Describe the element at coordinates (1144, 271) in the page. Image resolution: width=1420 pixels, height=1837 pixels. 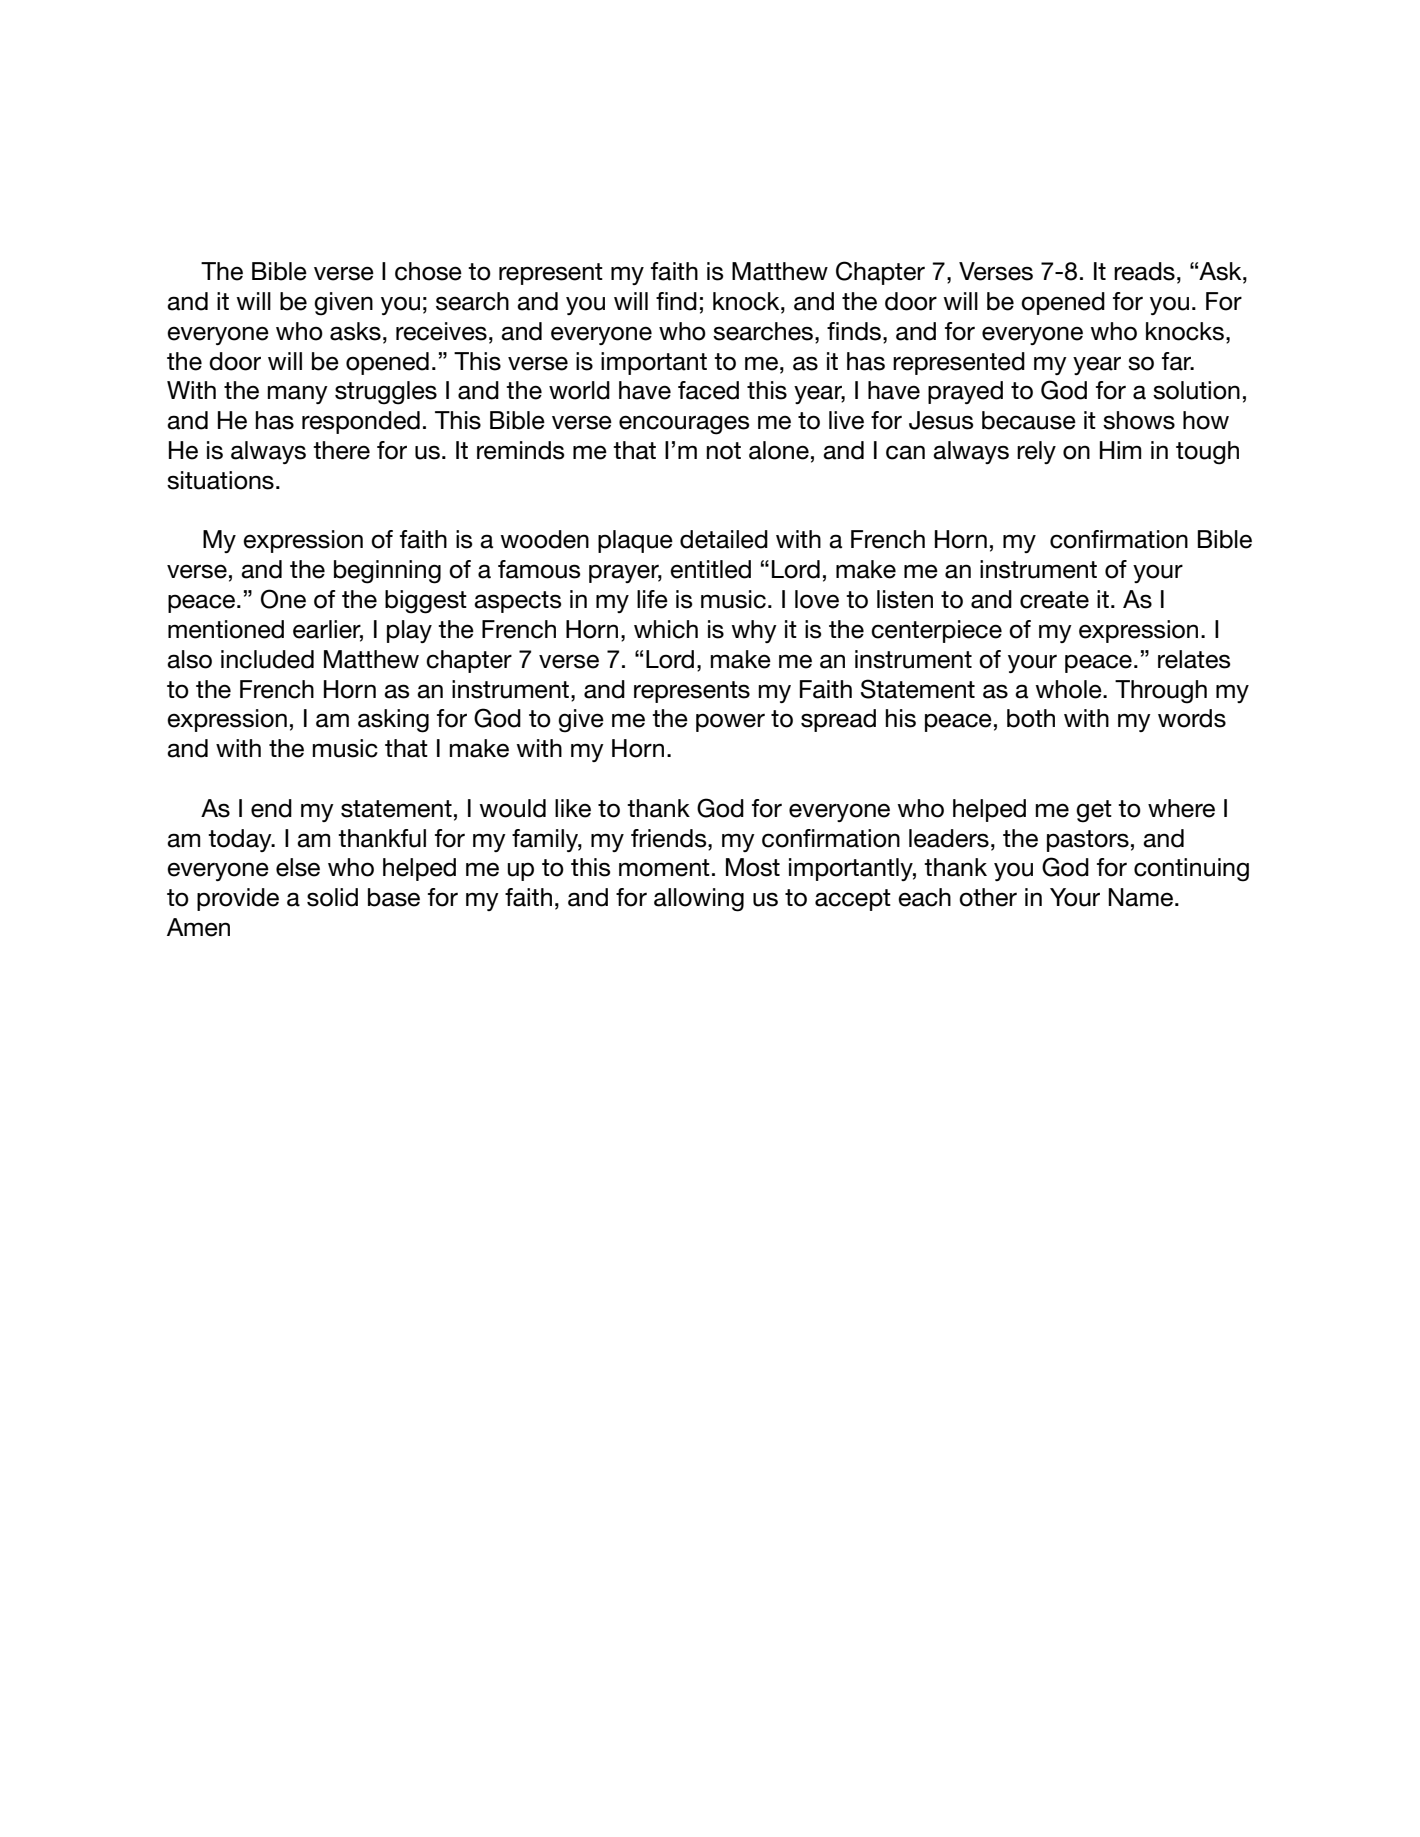
I see `reads` at that location.
